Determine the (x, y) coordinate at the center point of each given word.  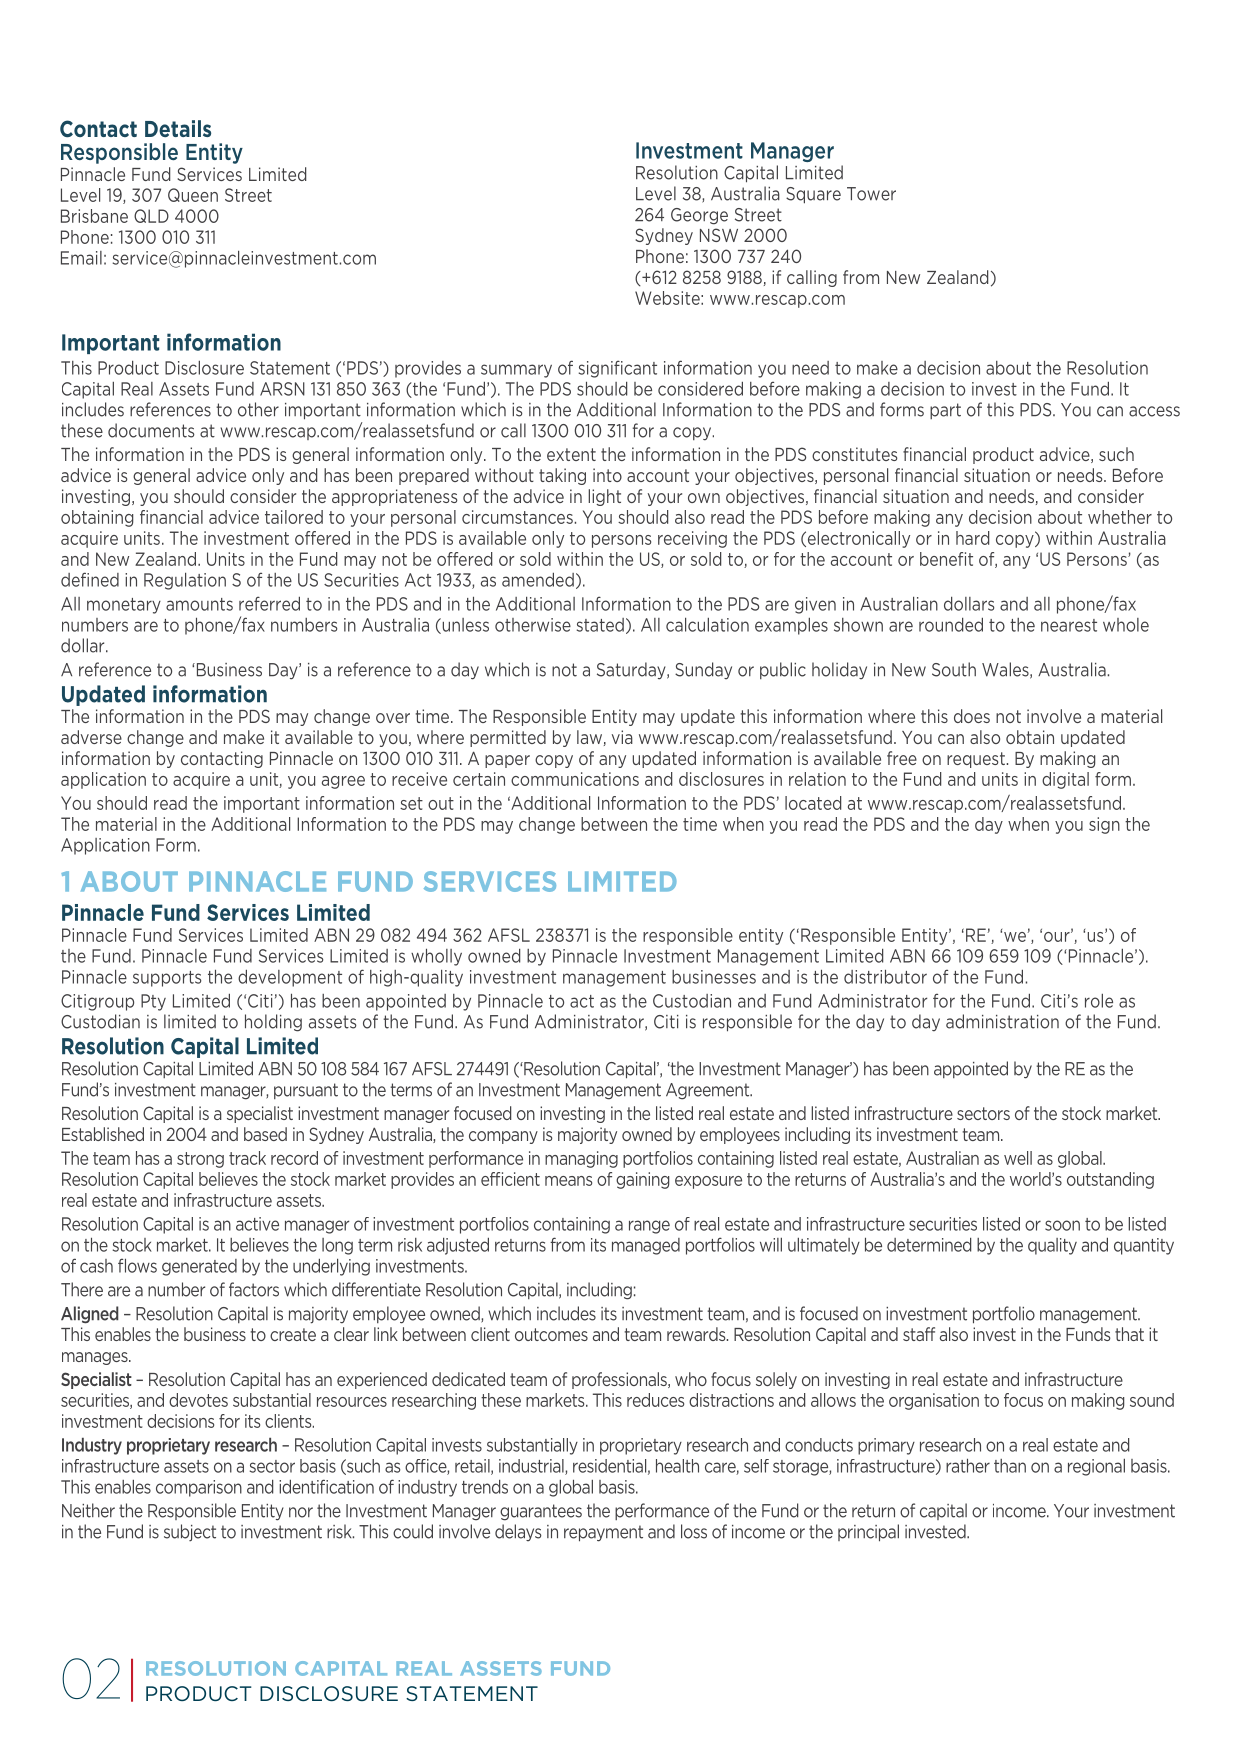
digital (1065, 780)
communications (575, 779)
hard (972, 538)
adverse (91, 737)
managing (581, 1159)
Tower (871, 194)
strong (200, 1160)
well (1018, 1158)
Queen (193, 195)
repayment (603, 1533)
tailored (294, 517)
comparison (199, 1488)
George (699, 216)
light (604, 497)
